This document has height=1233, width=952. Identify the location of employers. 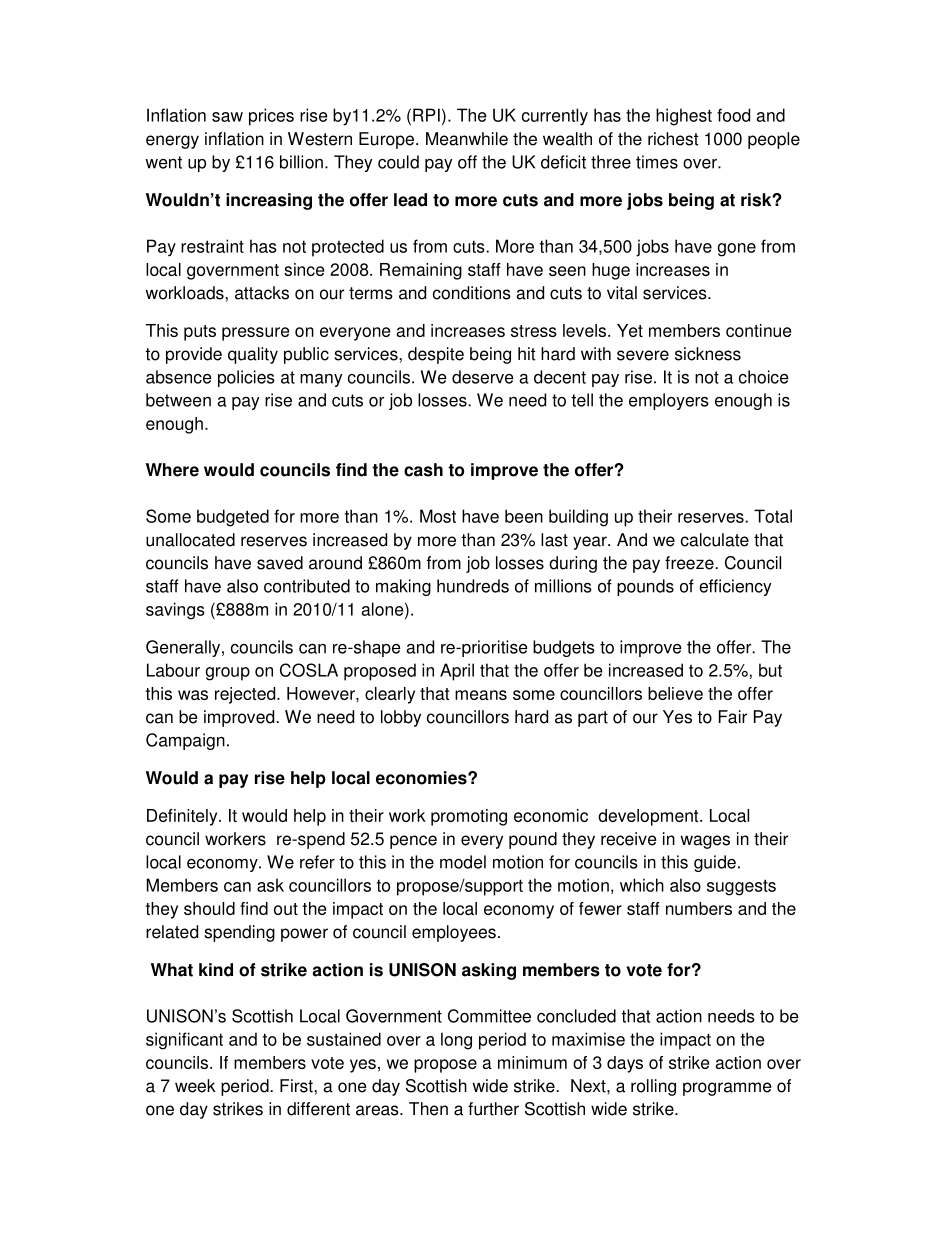
(669, 401).
